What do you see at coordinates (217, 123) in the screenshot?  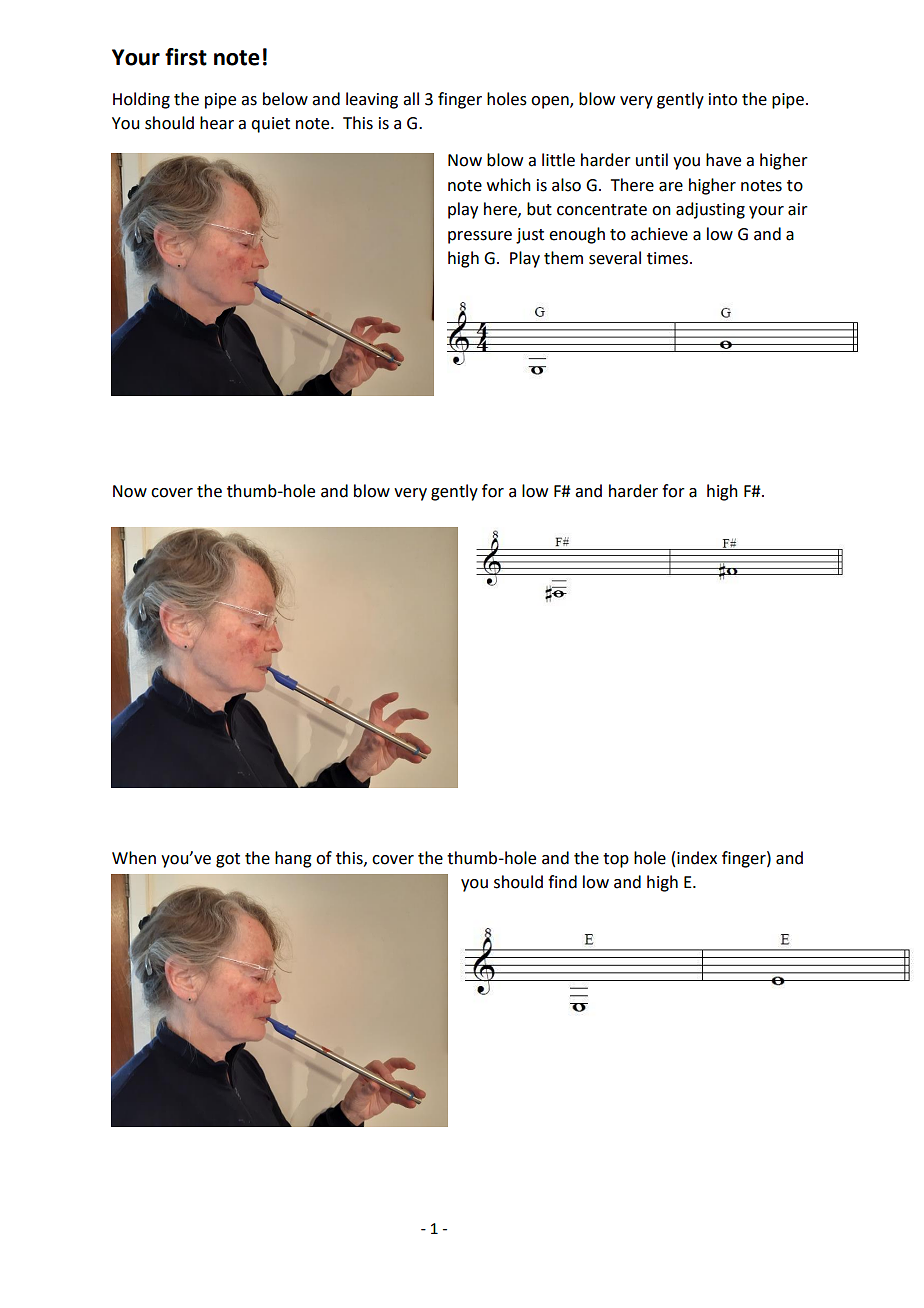 I see `hear` at bounding box center [217, 123].
